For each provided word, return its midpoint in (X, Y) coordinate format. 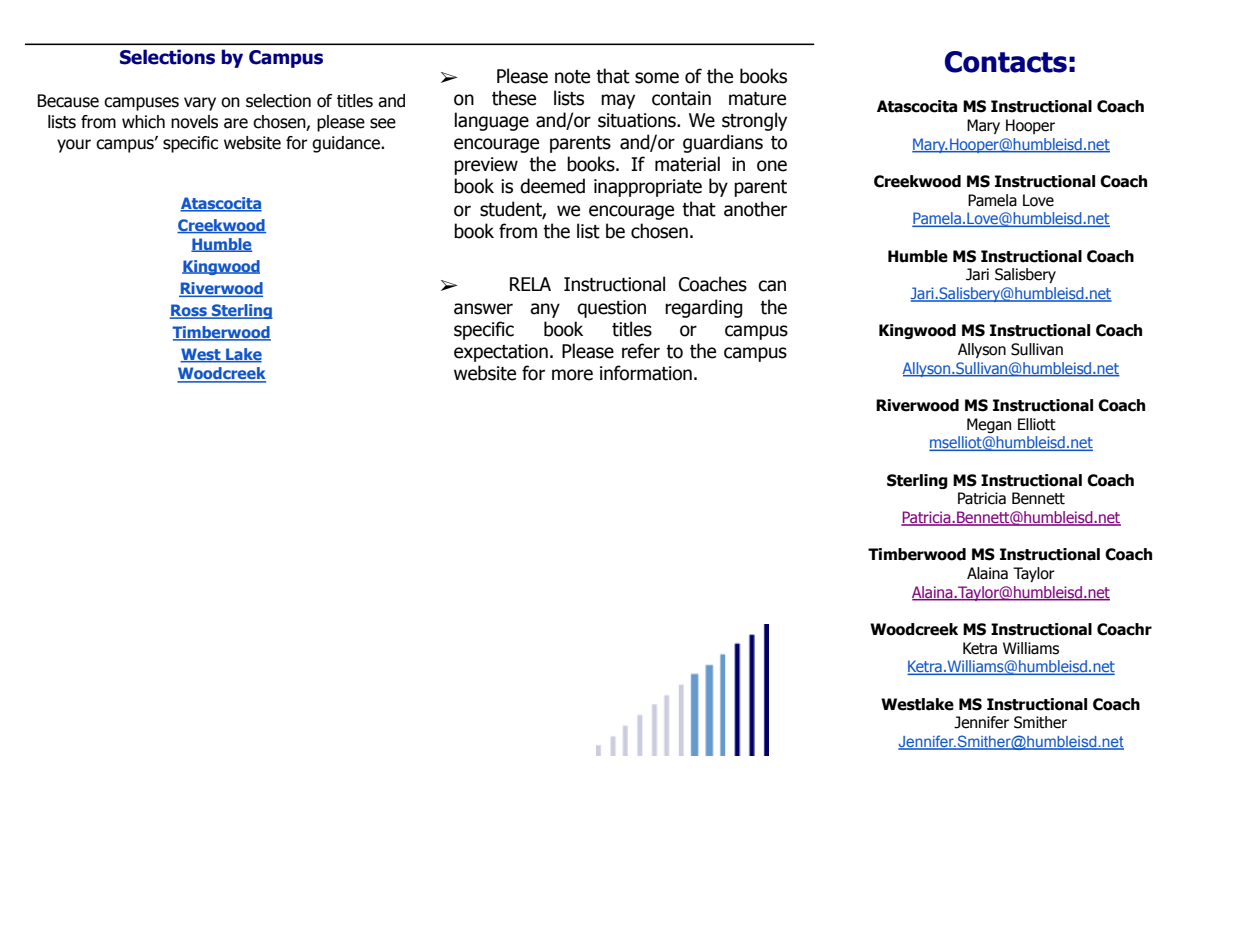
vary (200, 104)
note (572, 77)
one (772, 166)
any (545, 310)
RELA (530, 284)
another (755, 209)
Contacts (1006, 62)
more (572, 375)
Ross (189, 311)
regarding (704, 308)
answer (483, 309)
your (74, 146)
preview (486, 166)
